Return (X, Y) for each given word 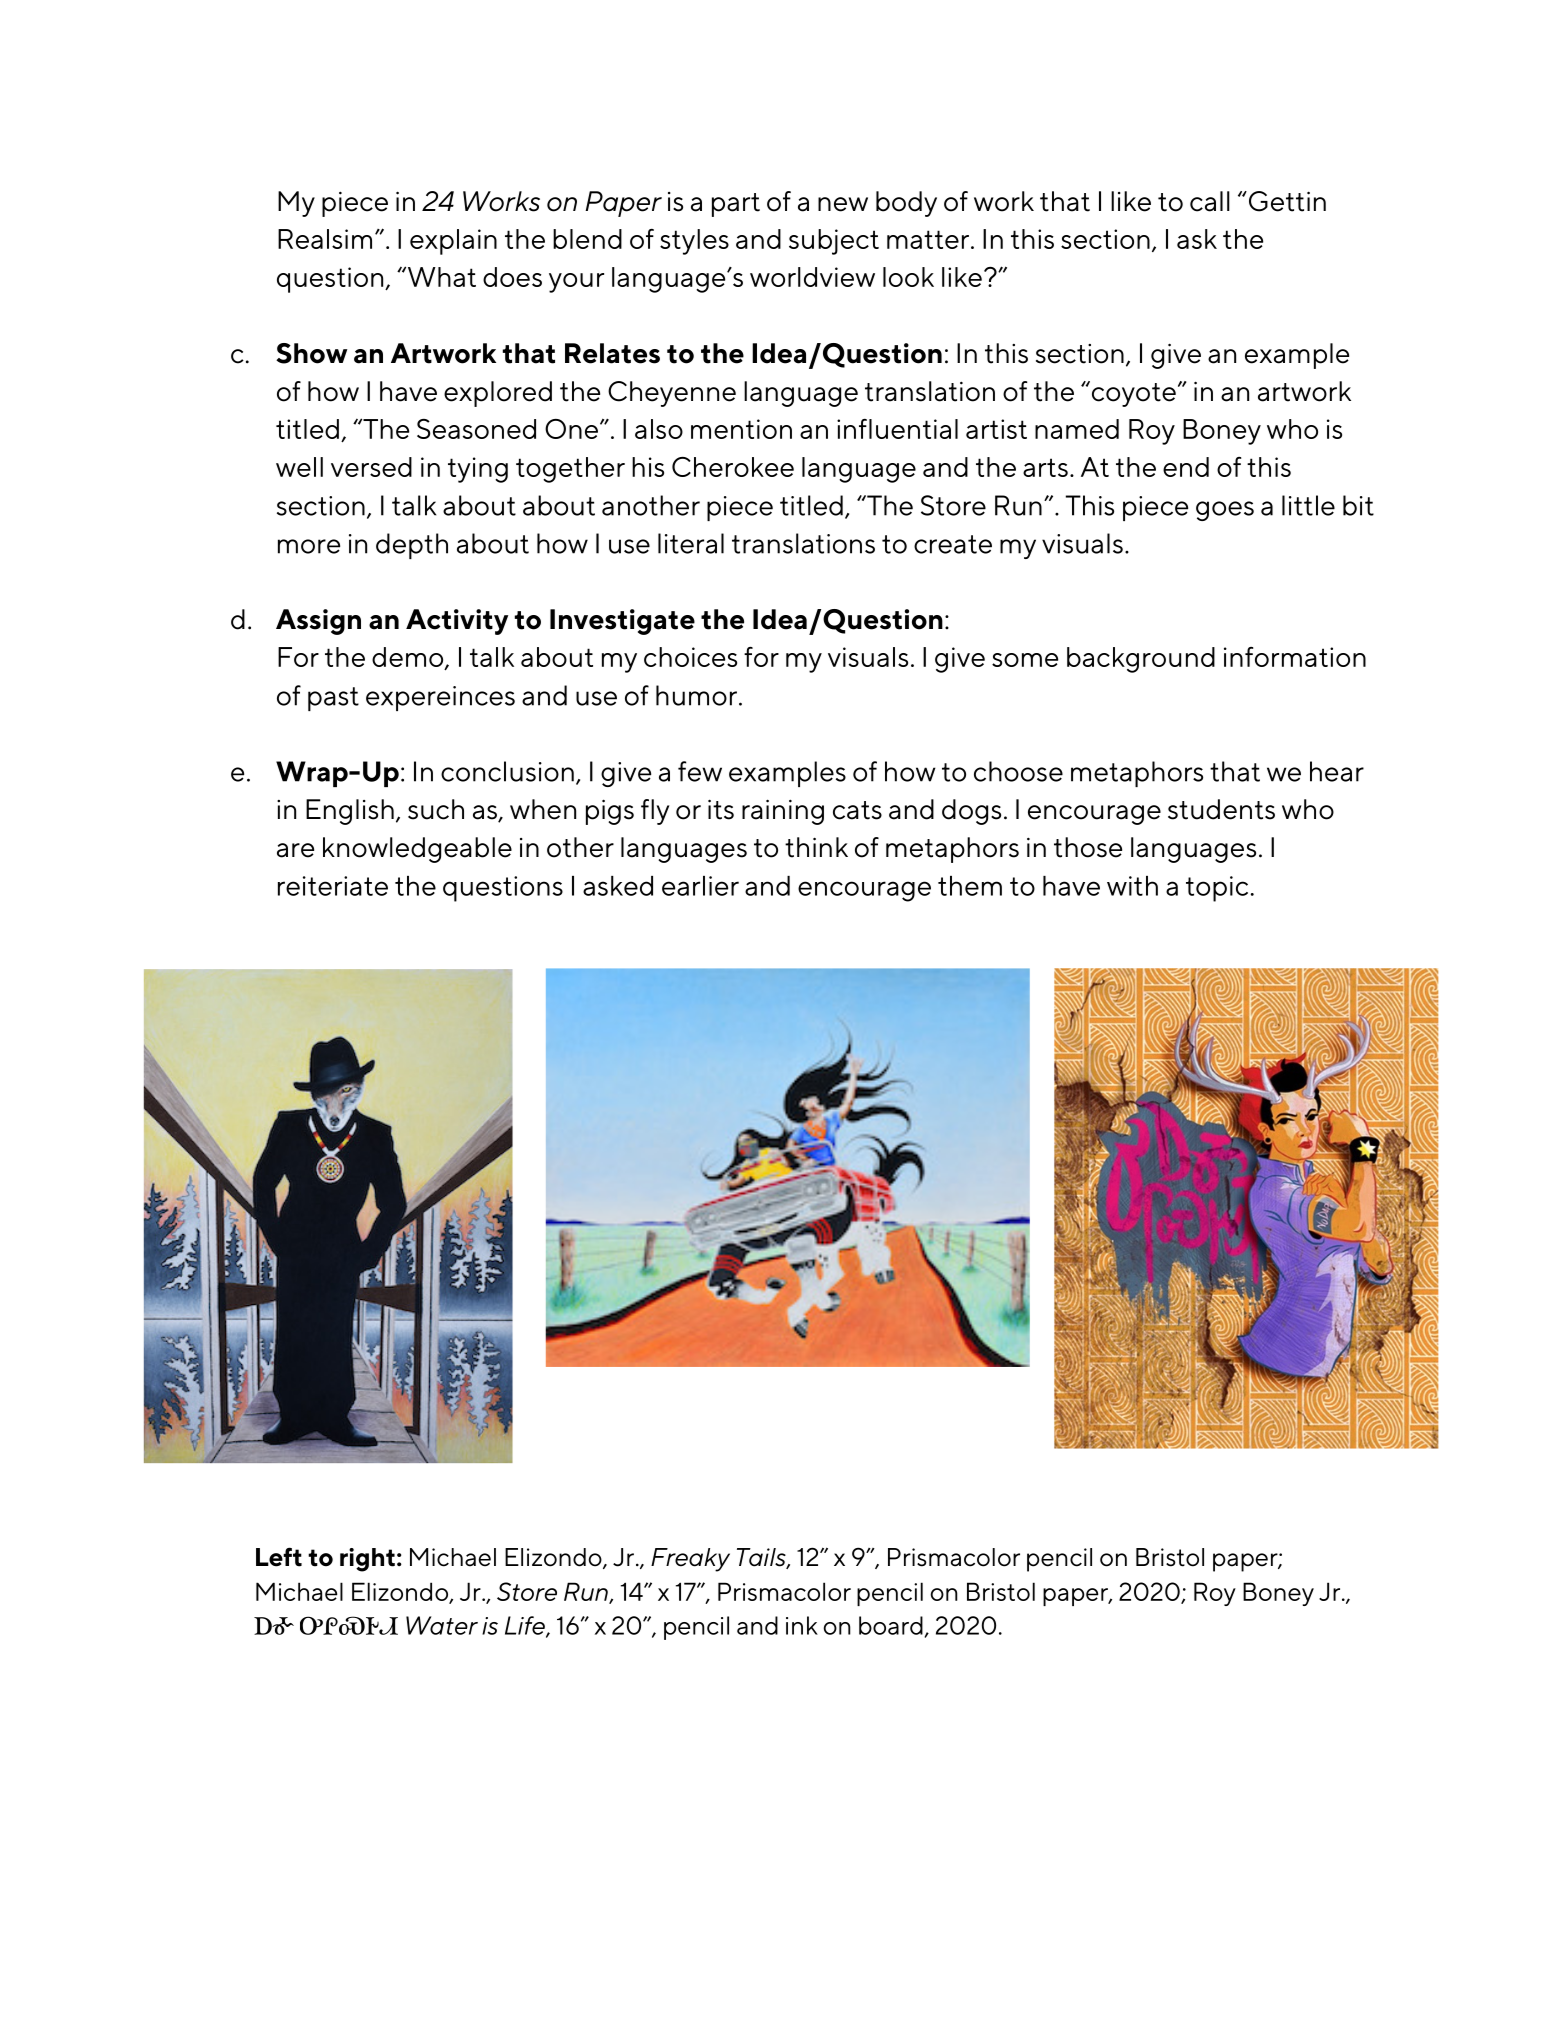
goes (1225, 511)
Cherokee (733, 467)
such (436, 809)
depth (412, 546)
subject (834, 242)
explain (453, 242)
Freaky (690, 1560)
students (1221, 809)
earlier (700, 886)
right (367, 1560)
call (1210, 201)
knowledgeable (417, 850)
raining (783, 812)
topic (1217, 889)
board (891, 1625)
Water (442, 1625)
